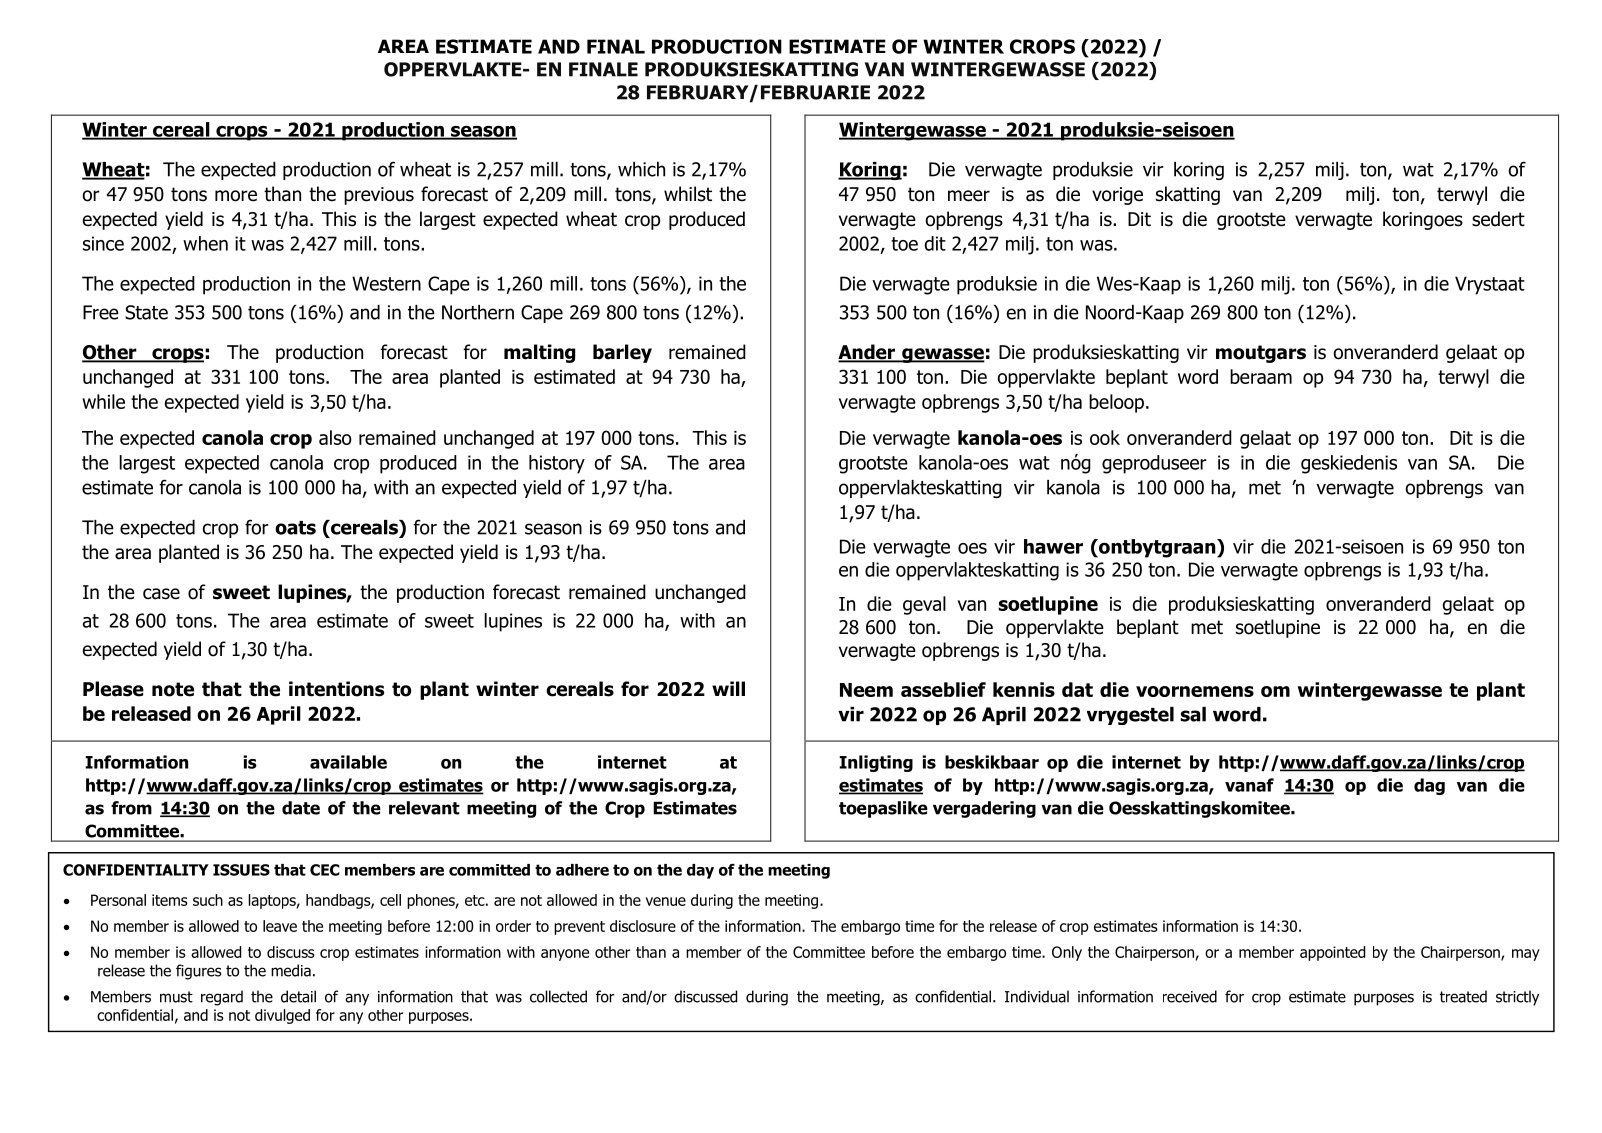 The image size is (1602, 1133). Describe the element at coordinates (1193, 714) in the screenshot. I see `sal` at that location.
